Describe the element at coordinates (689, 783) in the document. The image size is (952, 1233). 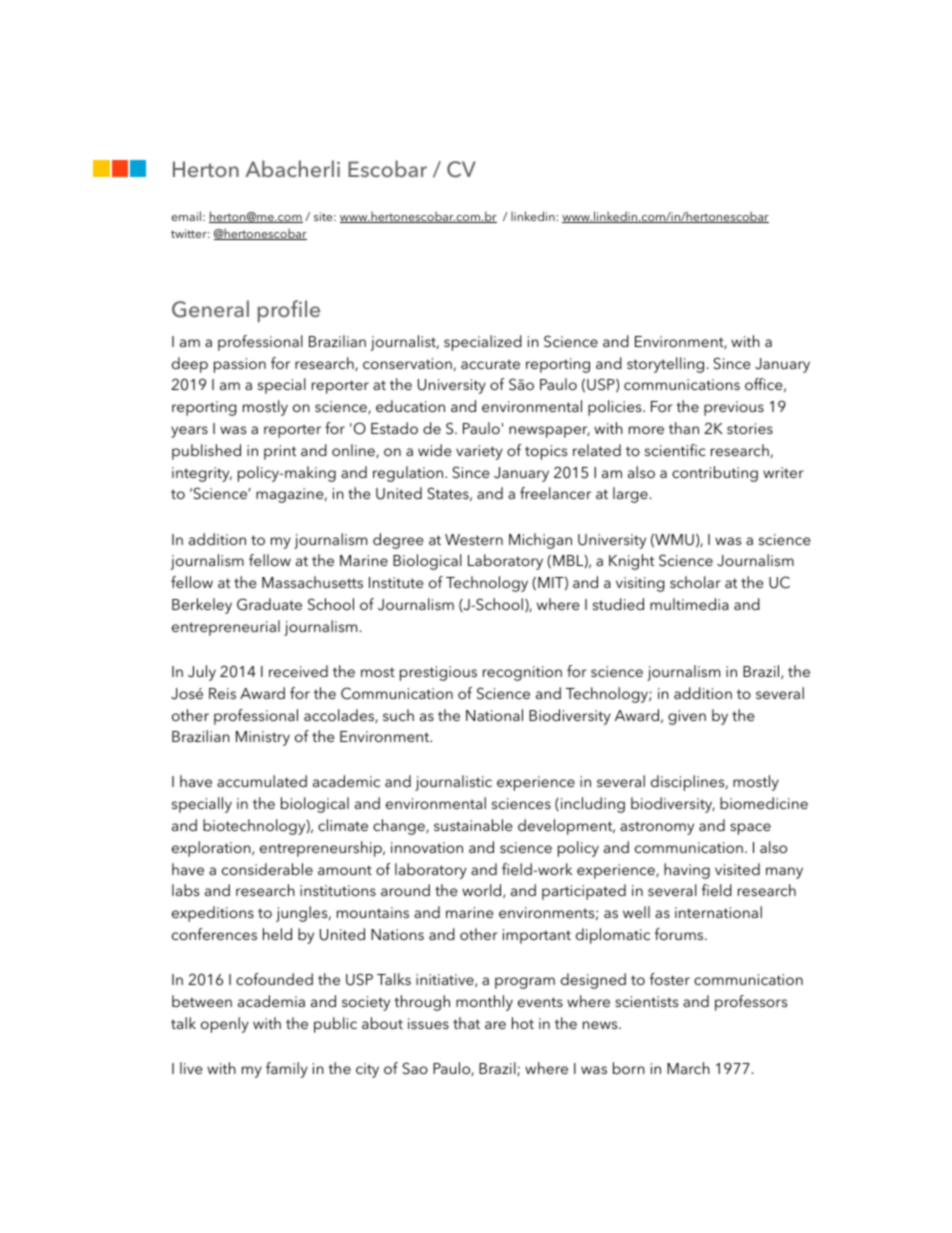
I see `disciplines` at that location.
